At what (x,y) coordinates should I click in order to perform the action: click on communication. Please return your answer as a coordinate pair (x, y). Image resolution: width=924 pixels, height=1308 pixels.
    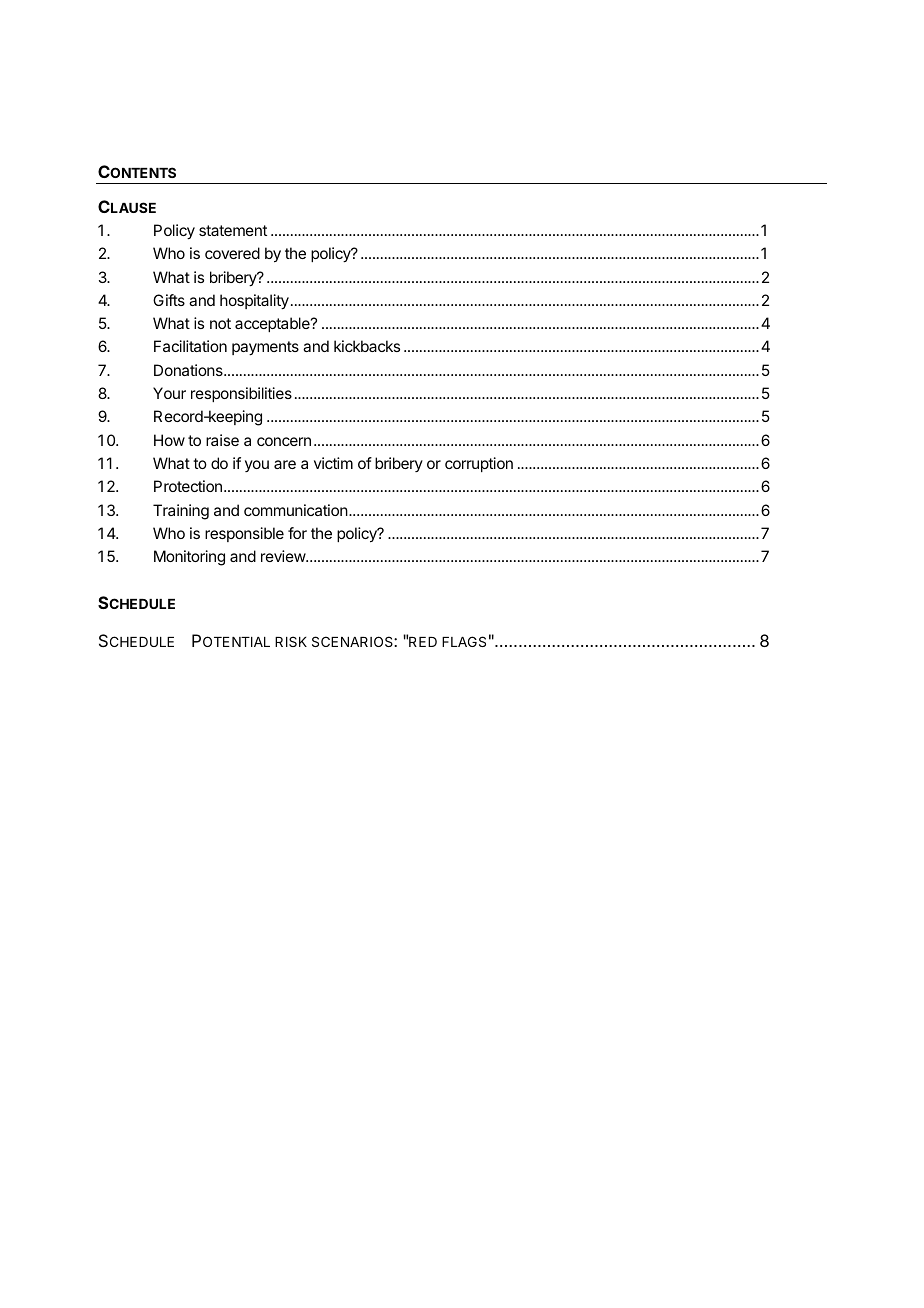
    Looking at the image, I should click on (296, 510).
